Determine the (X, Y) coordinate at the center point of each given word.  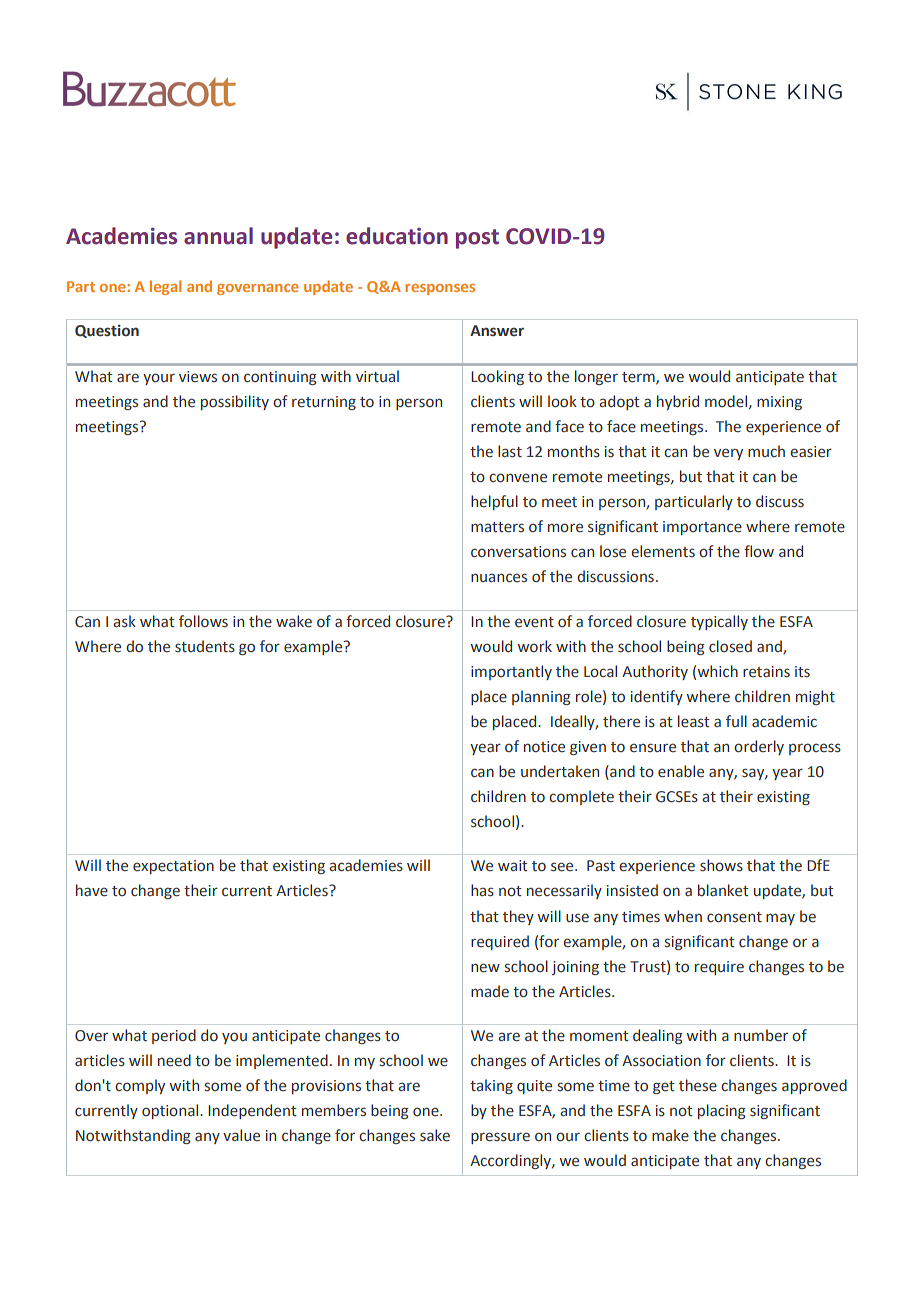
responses (440, 289)
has (482, 890)
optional (171, 1111)
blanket (723, 890)
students (205, 646)
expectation (173, 867)
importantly (511, 672)
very (728, 454)
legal (165, 287)
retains (766, 672)
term (639, 378)
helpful (494, 502)
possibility (235, 402)
